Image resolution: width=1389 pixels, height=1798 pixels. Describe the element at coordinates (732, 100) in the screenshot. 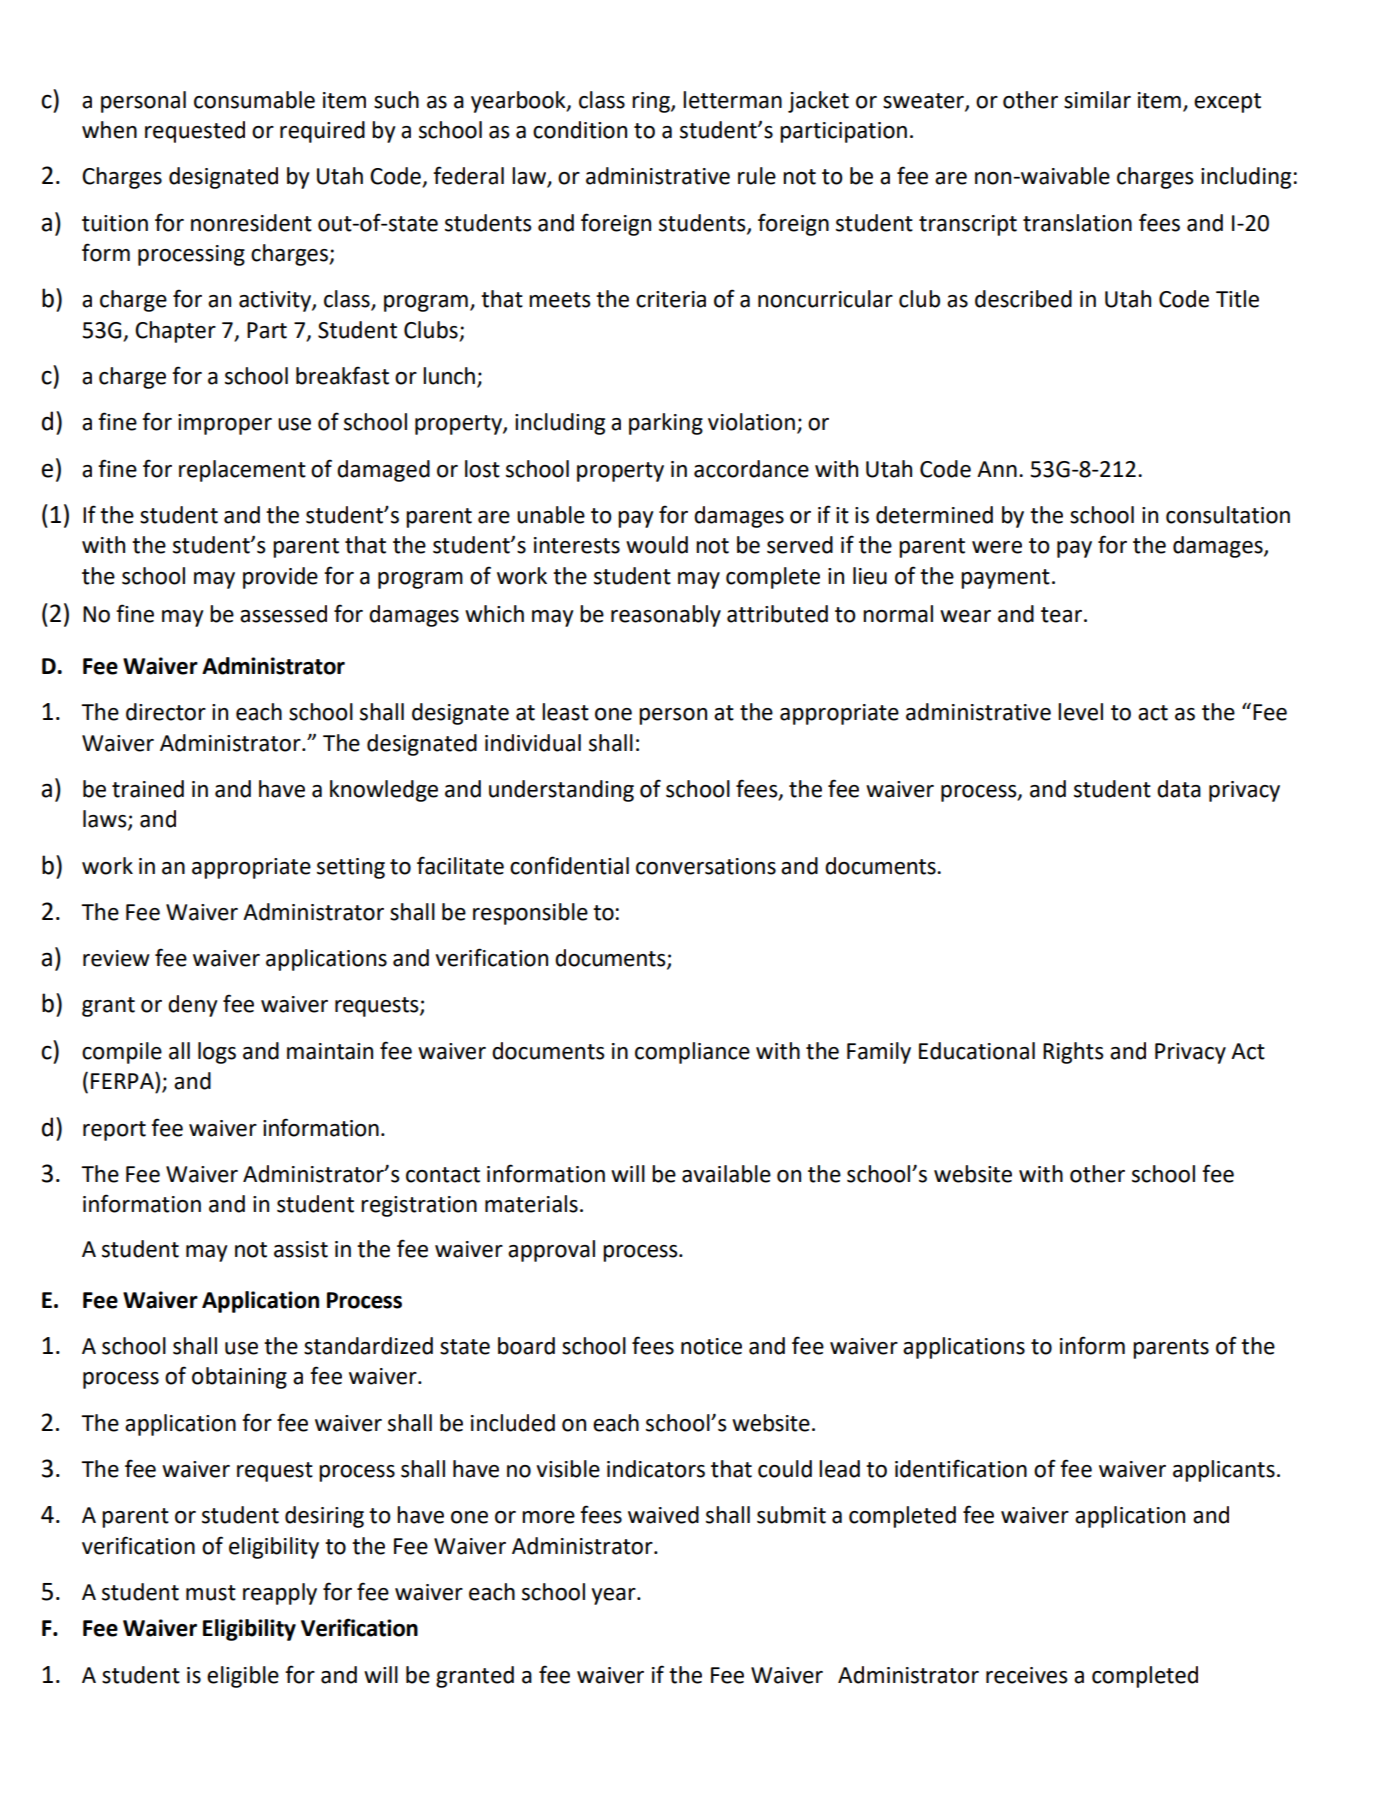

I see `letterman` at that location.
